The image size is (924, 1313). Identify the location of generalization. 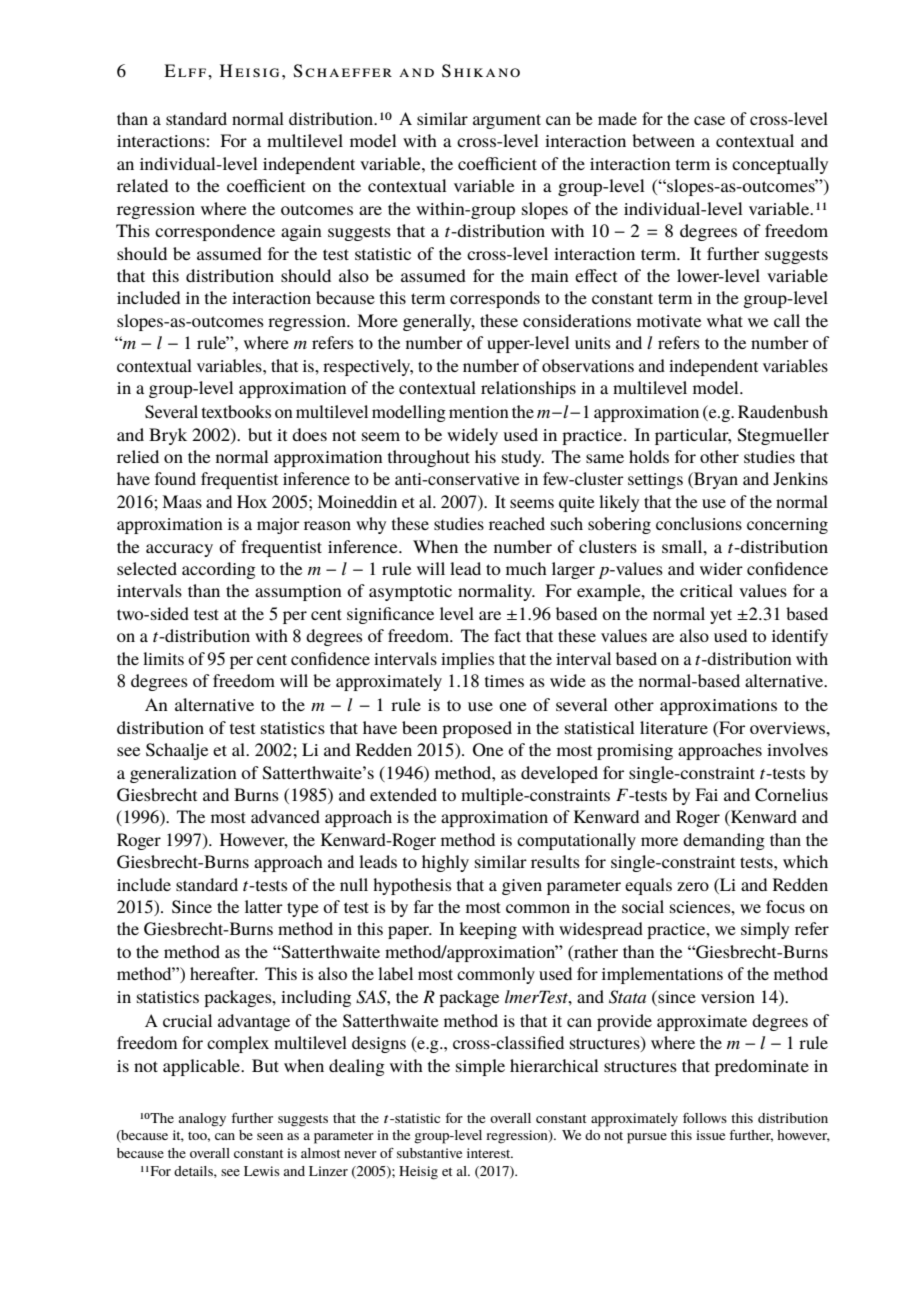
(183, 774).
